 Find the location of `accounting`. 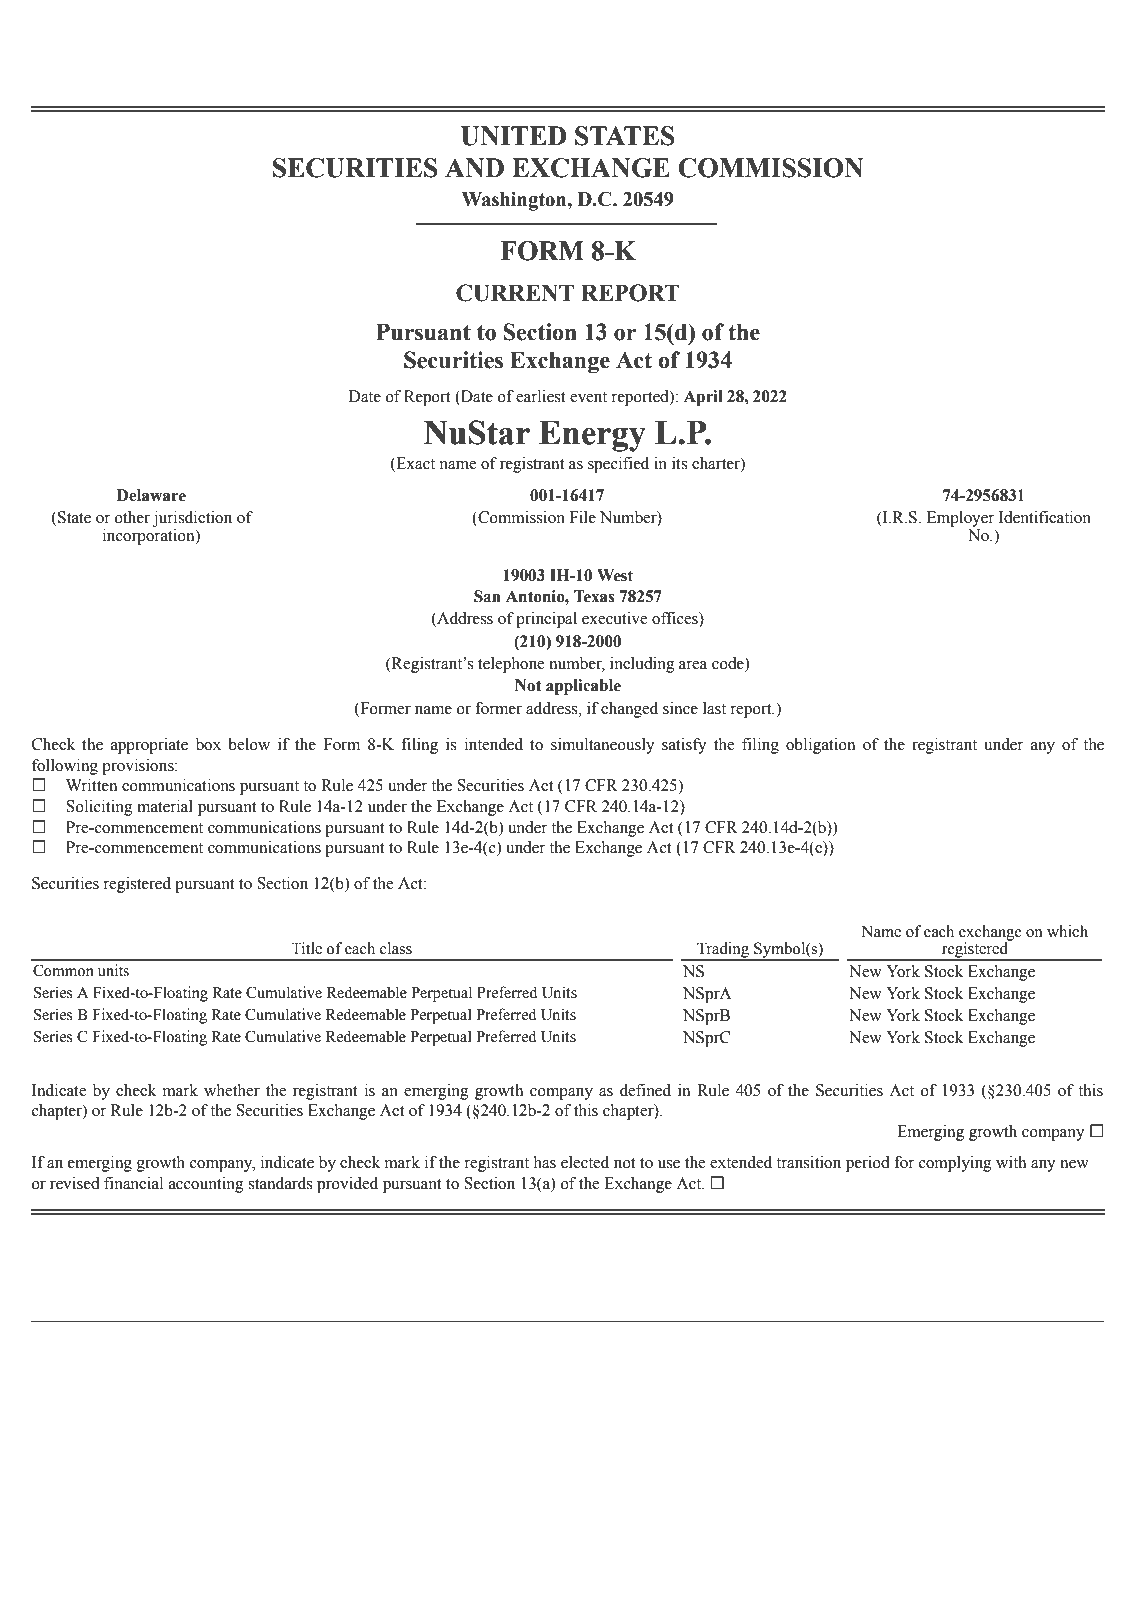

accounting is located at coordinates (206, 1185).
